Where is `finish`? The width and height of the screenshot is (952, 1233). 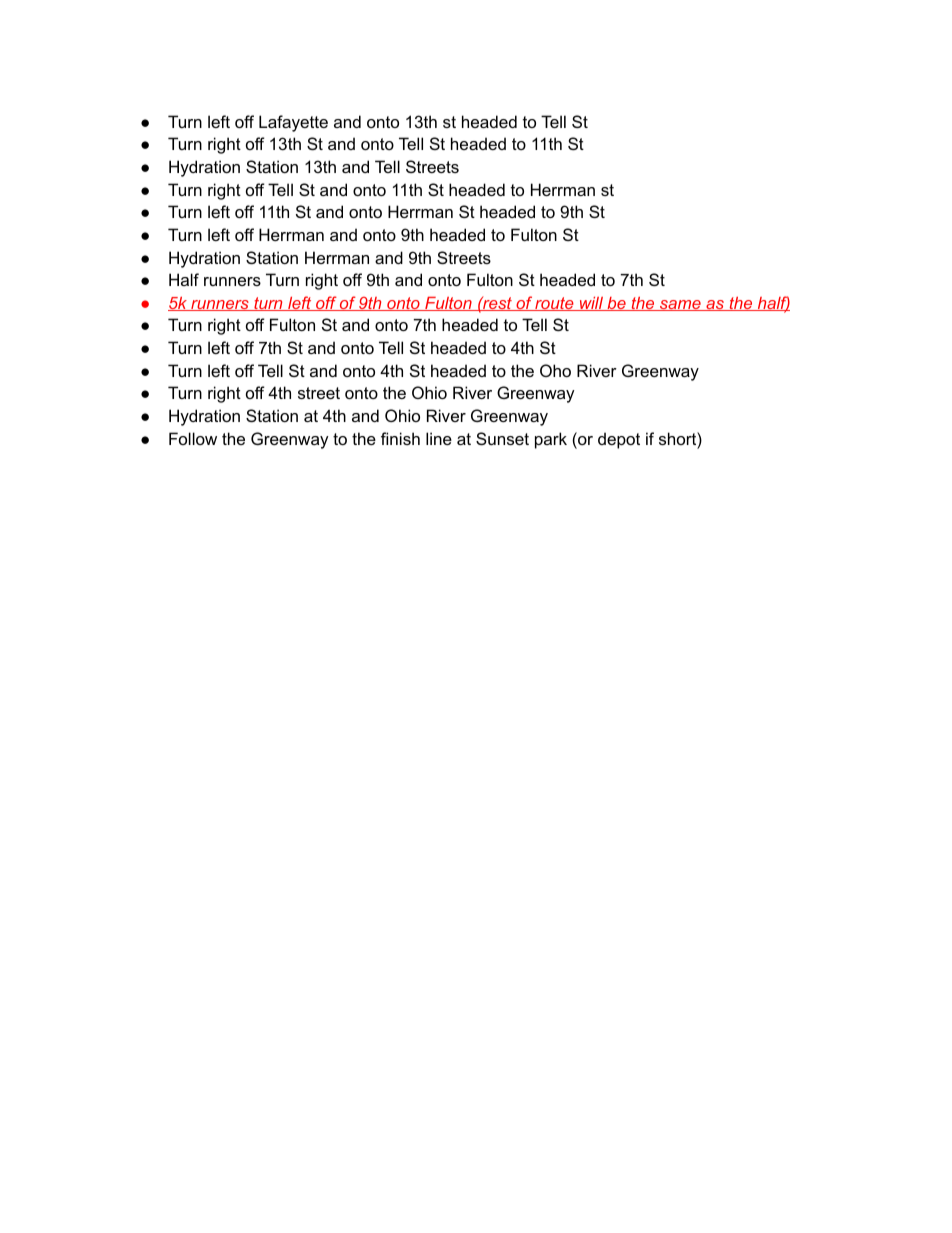 finish is located at coordinates (400, 438).
